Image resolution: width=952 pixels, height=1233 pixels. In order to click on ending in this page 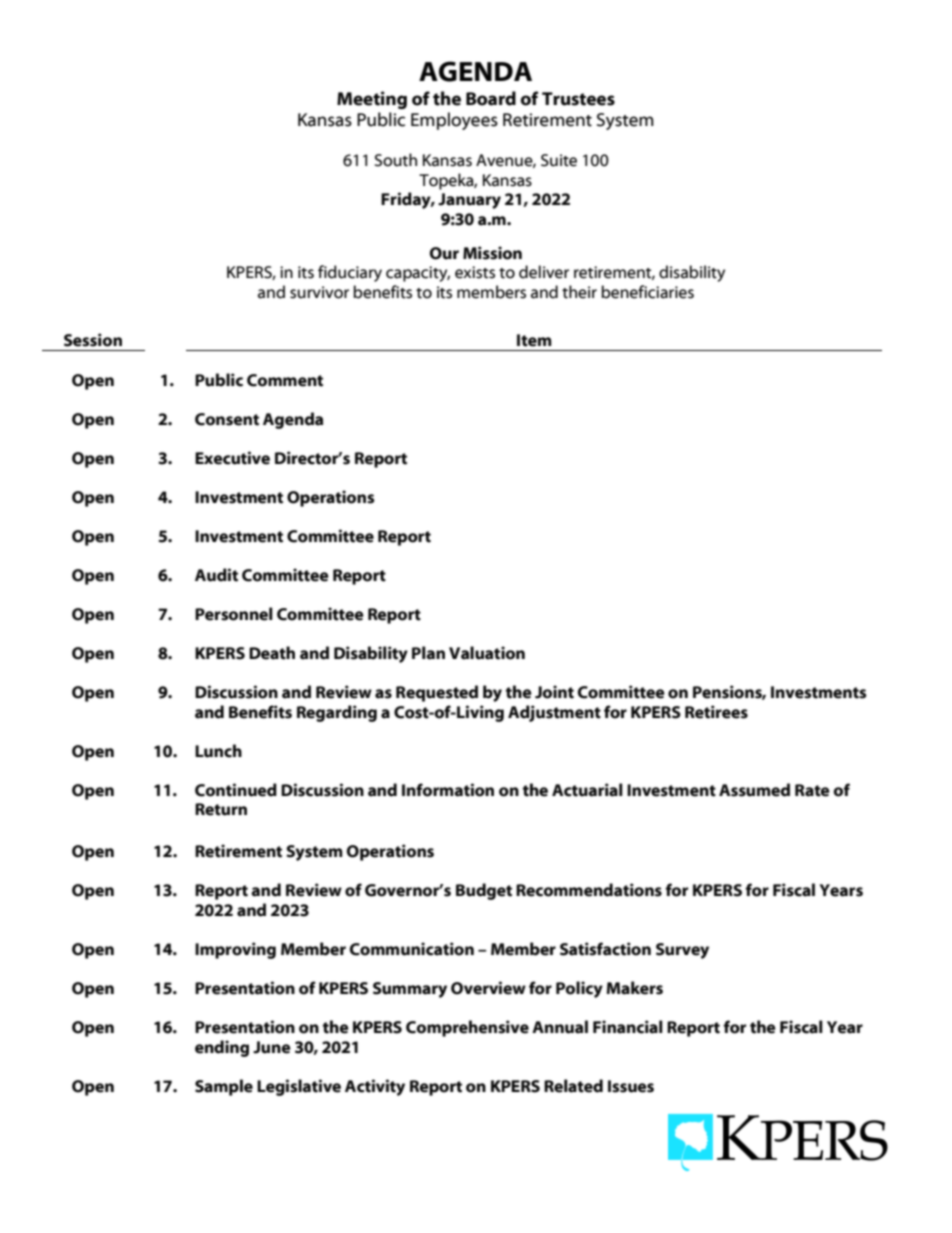, I will do `click(222, 1048)`.
